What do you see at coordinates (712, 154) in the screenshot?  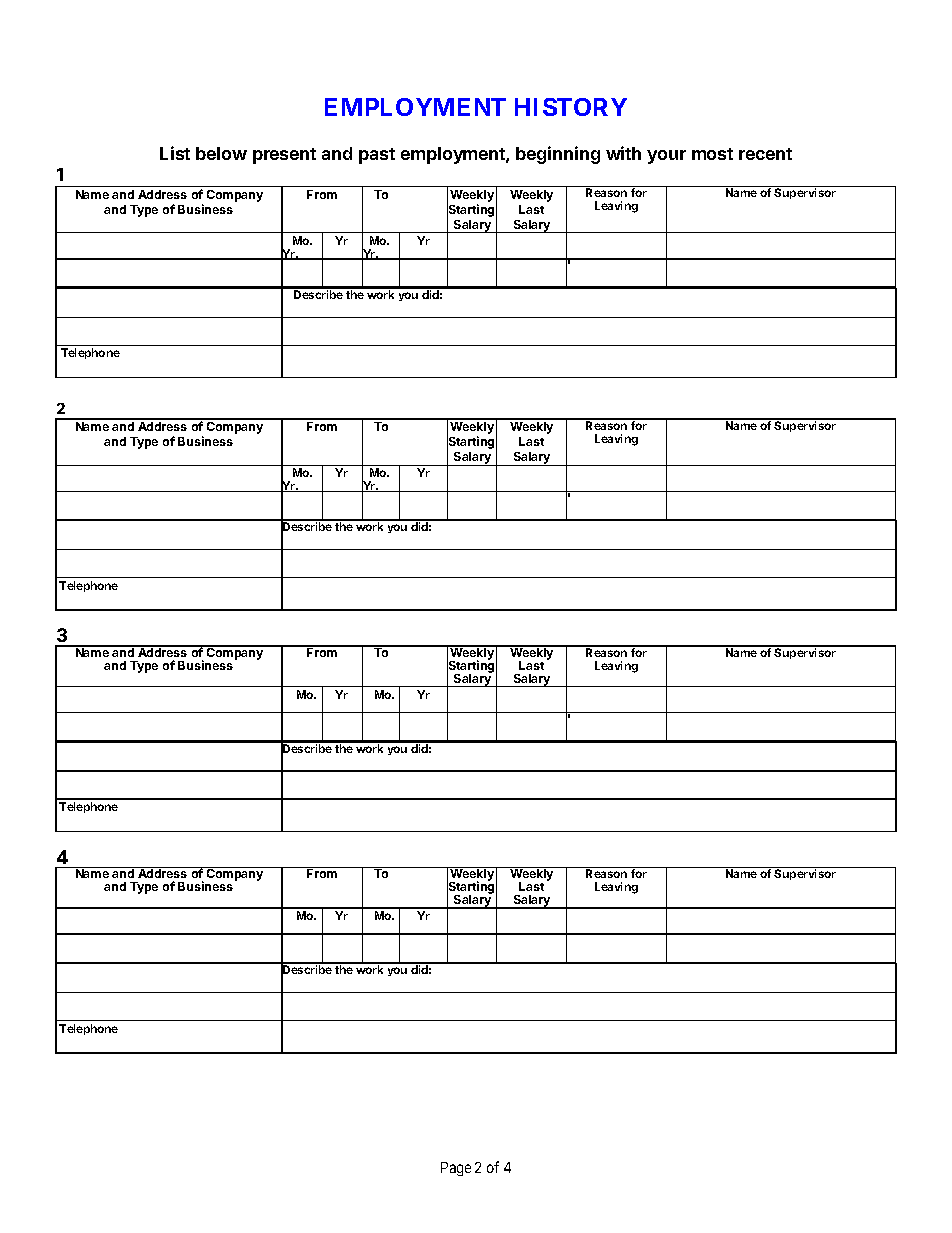 I see `most` at bounding box center [712, 154].
